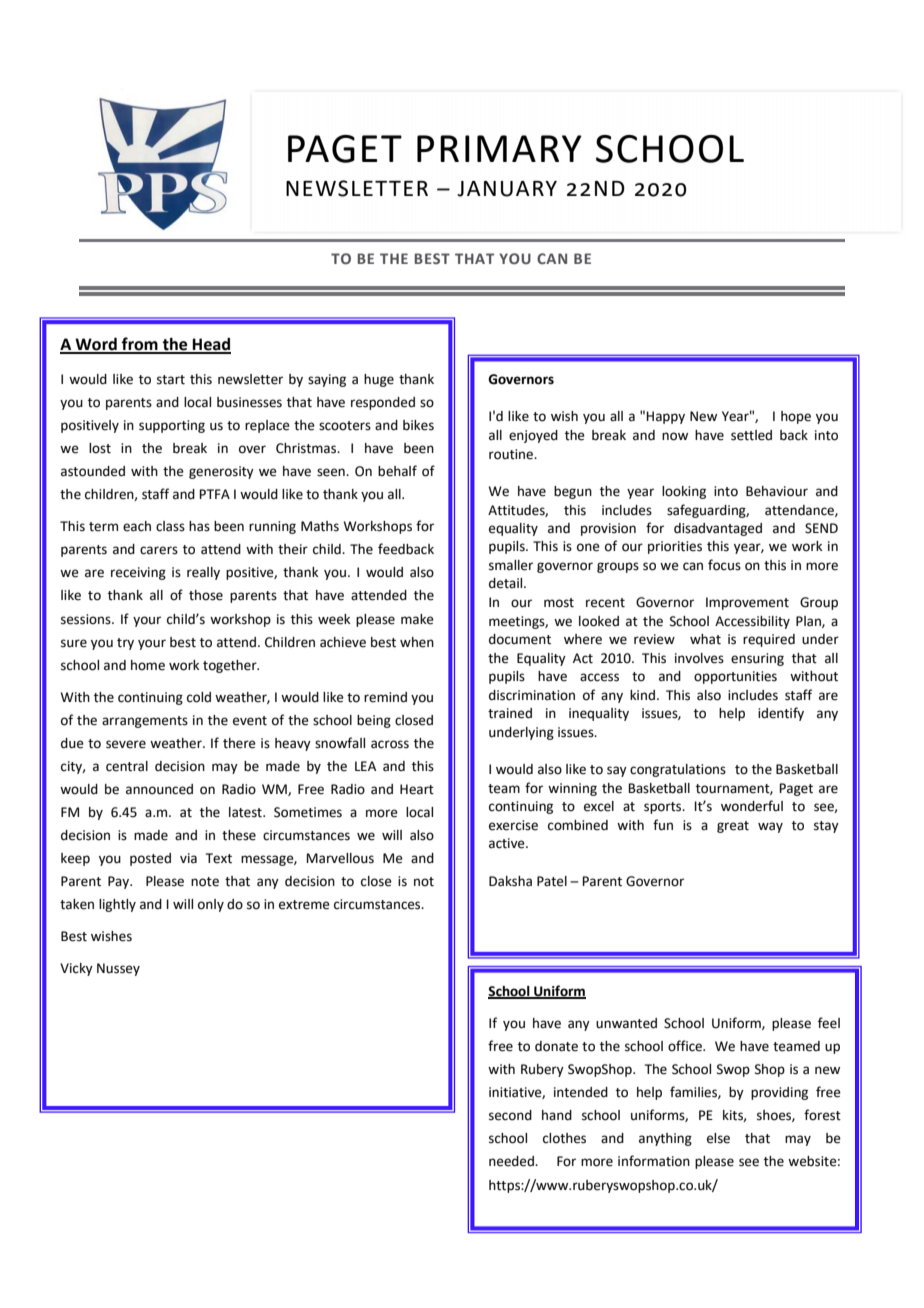 This document has height=1308, width=924. What do you see at coordinates (148, 665) in the document?
I see `home` at bounding box center [148, 665].
